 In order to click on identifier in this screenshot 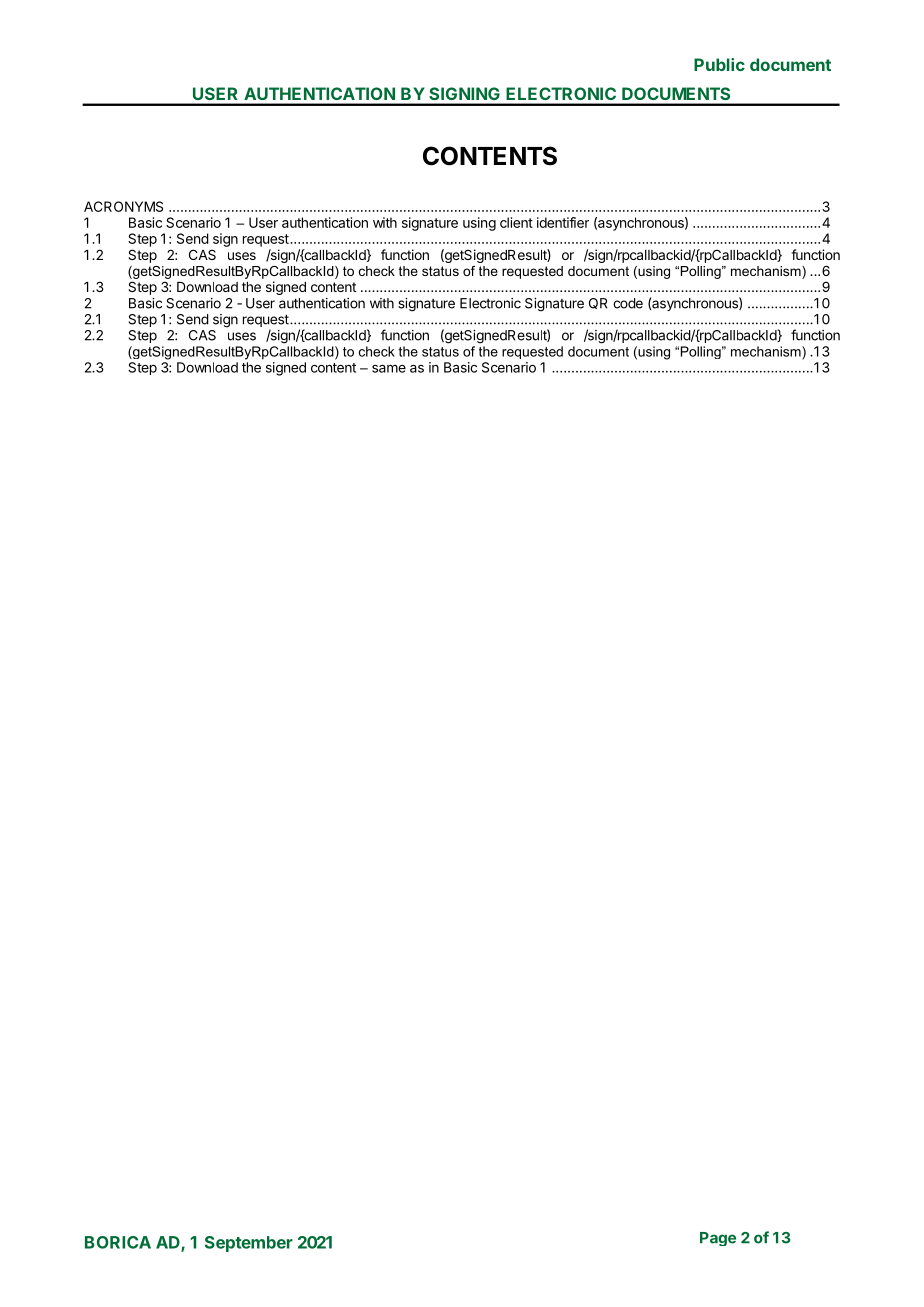, I will do `click(563, 222)`.
